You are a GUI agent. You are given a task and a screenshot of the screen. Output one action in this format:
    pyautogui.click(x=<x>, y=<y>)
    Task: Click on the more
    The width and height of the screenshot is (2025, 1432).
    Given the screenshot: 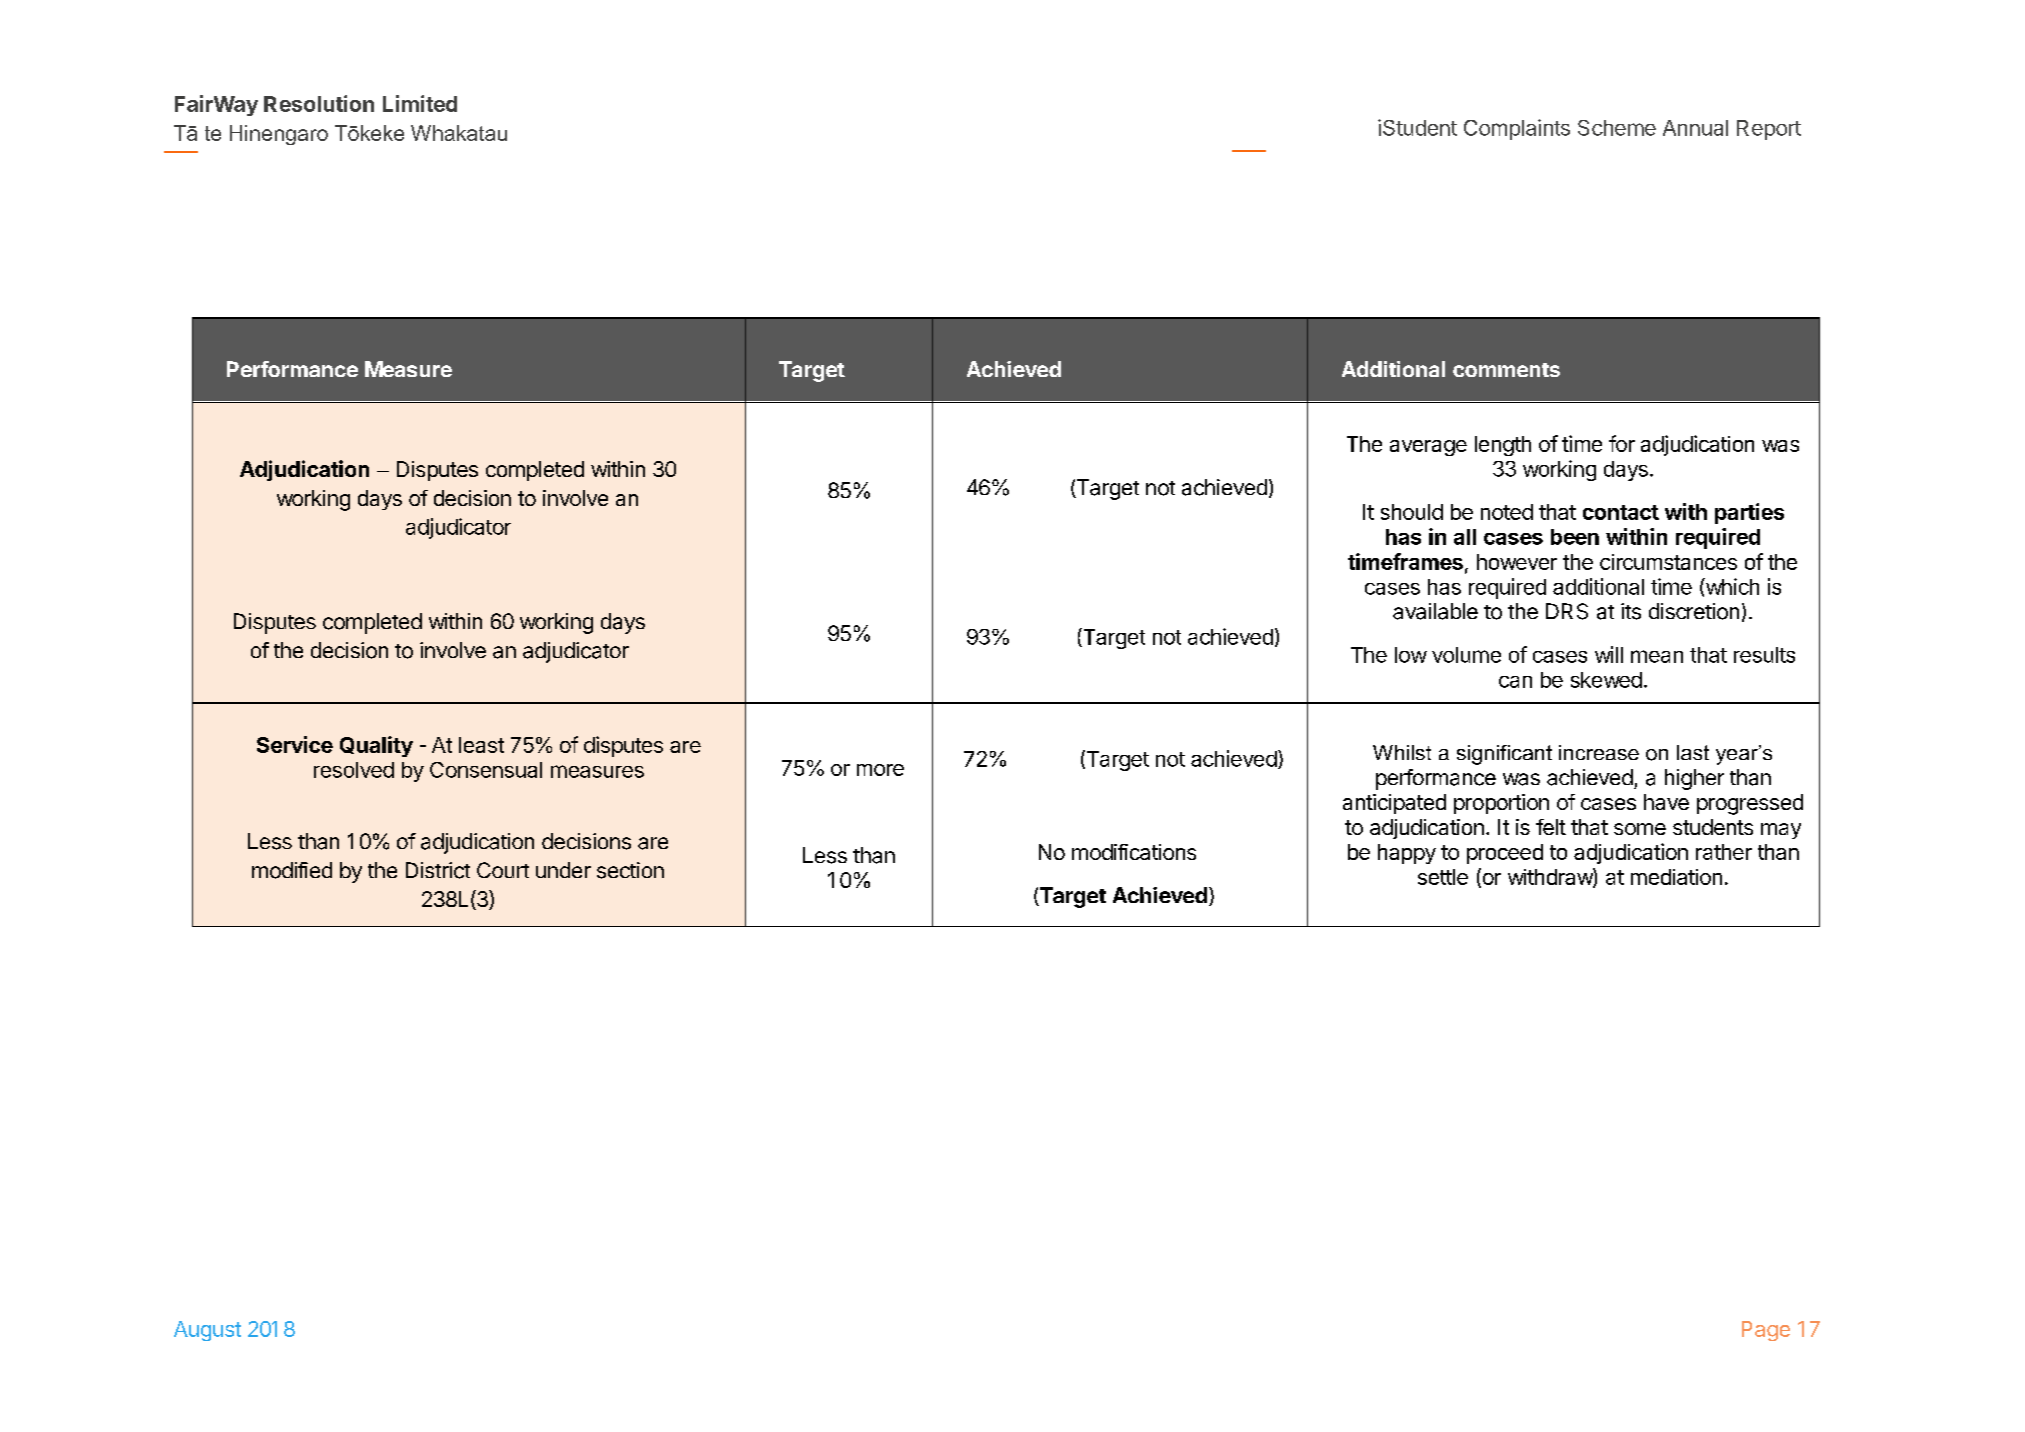 What is the action you would take?
    pyautogui.click(x=880, y=770)
